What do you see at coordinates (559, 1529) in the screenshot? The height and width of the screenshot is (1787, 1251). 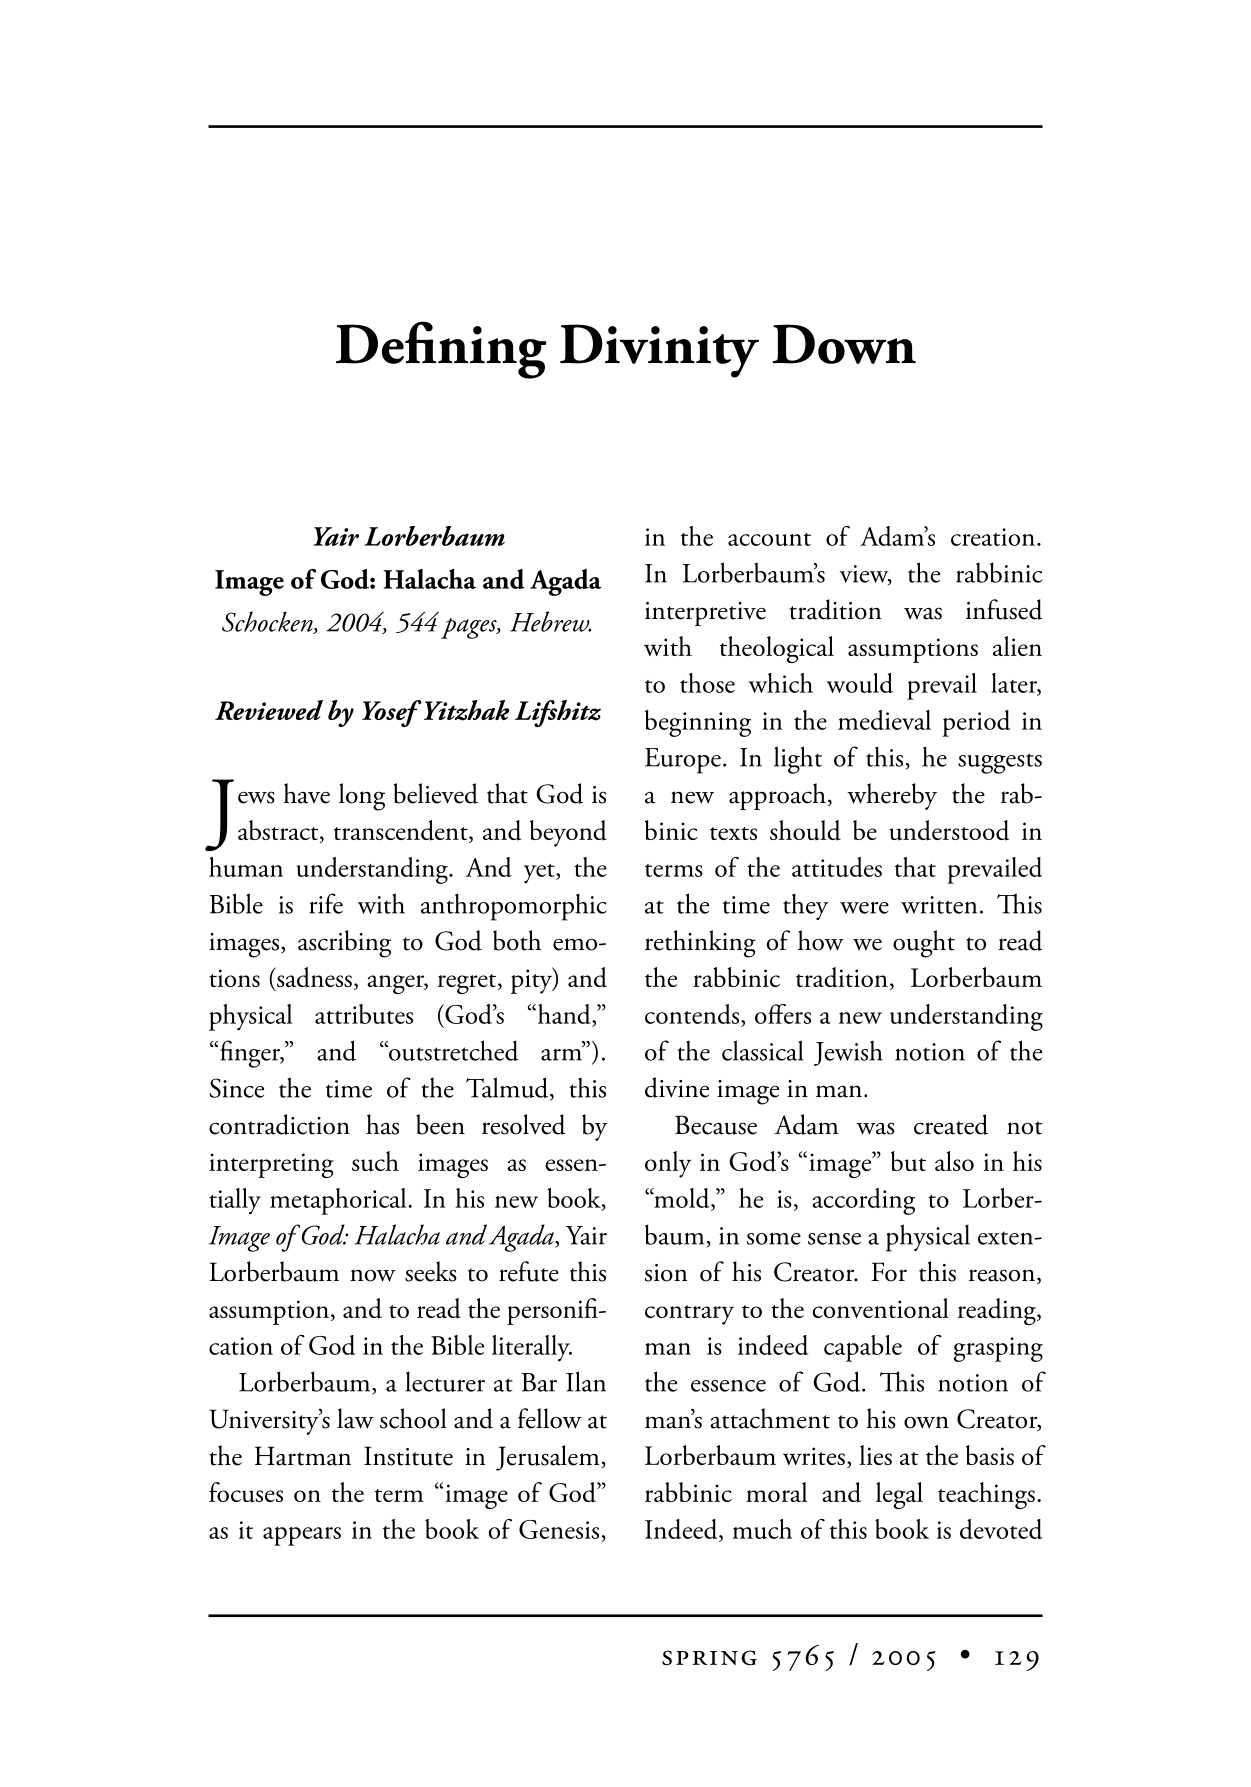 I see `Genesis` at bounding box center [559, 1529].
